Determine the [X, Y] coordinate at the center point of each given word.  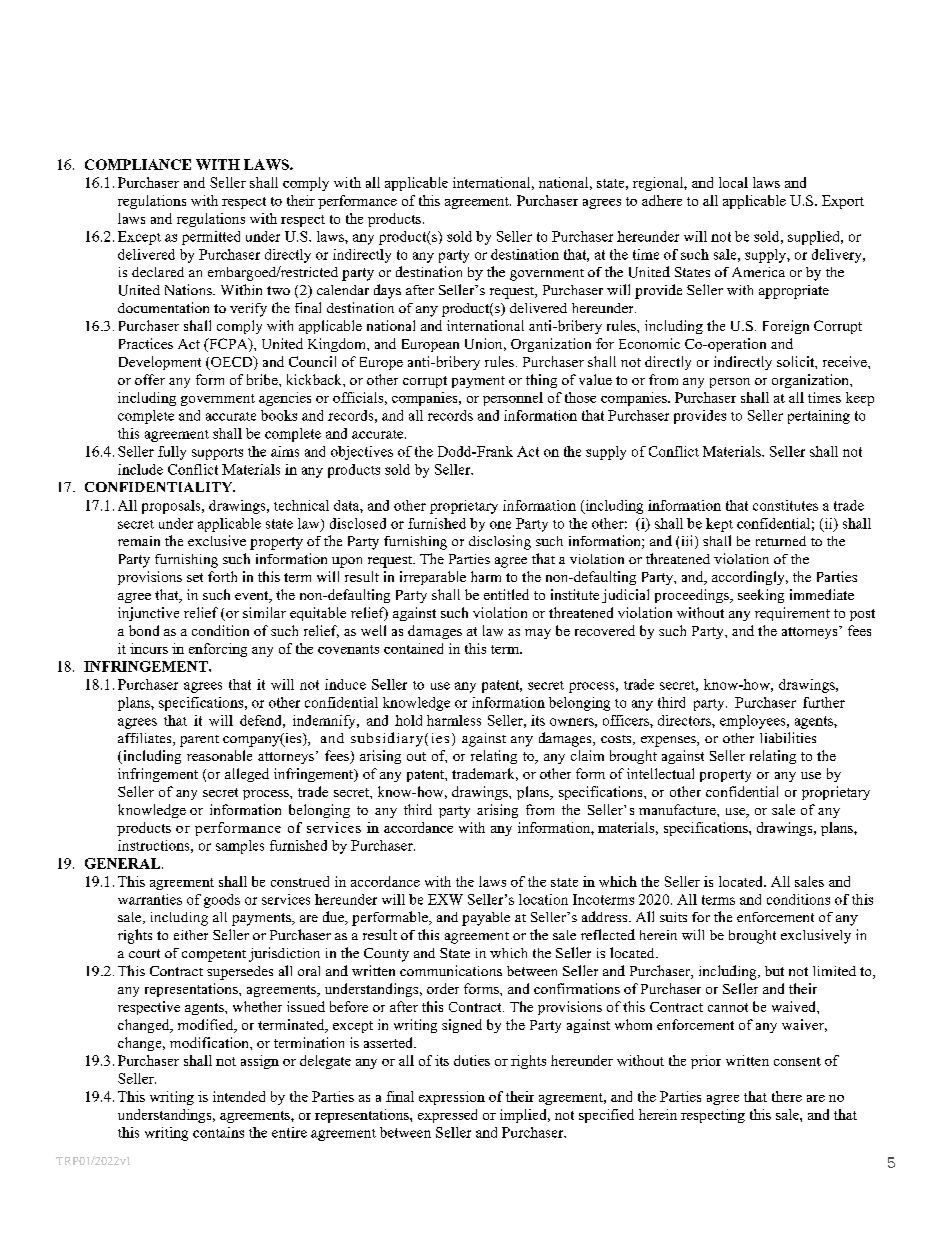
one [500, 525]
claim [587, 755]
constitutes [785, 505]
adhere [662, 200]
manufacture [678, 809]
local [733, 182]
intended [239, 1096]
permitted [211, 238]
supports [217, 454]
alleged [247, 775]
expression [452, 1098]
